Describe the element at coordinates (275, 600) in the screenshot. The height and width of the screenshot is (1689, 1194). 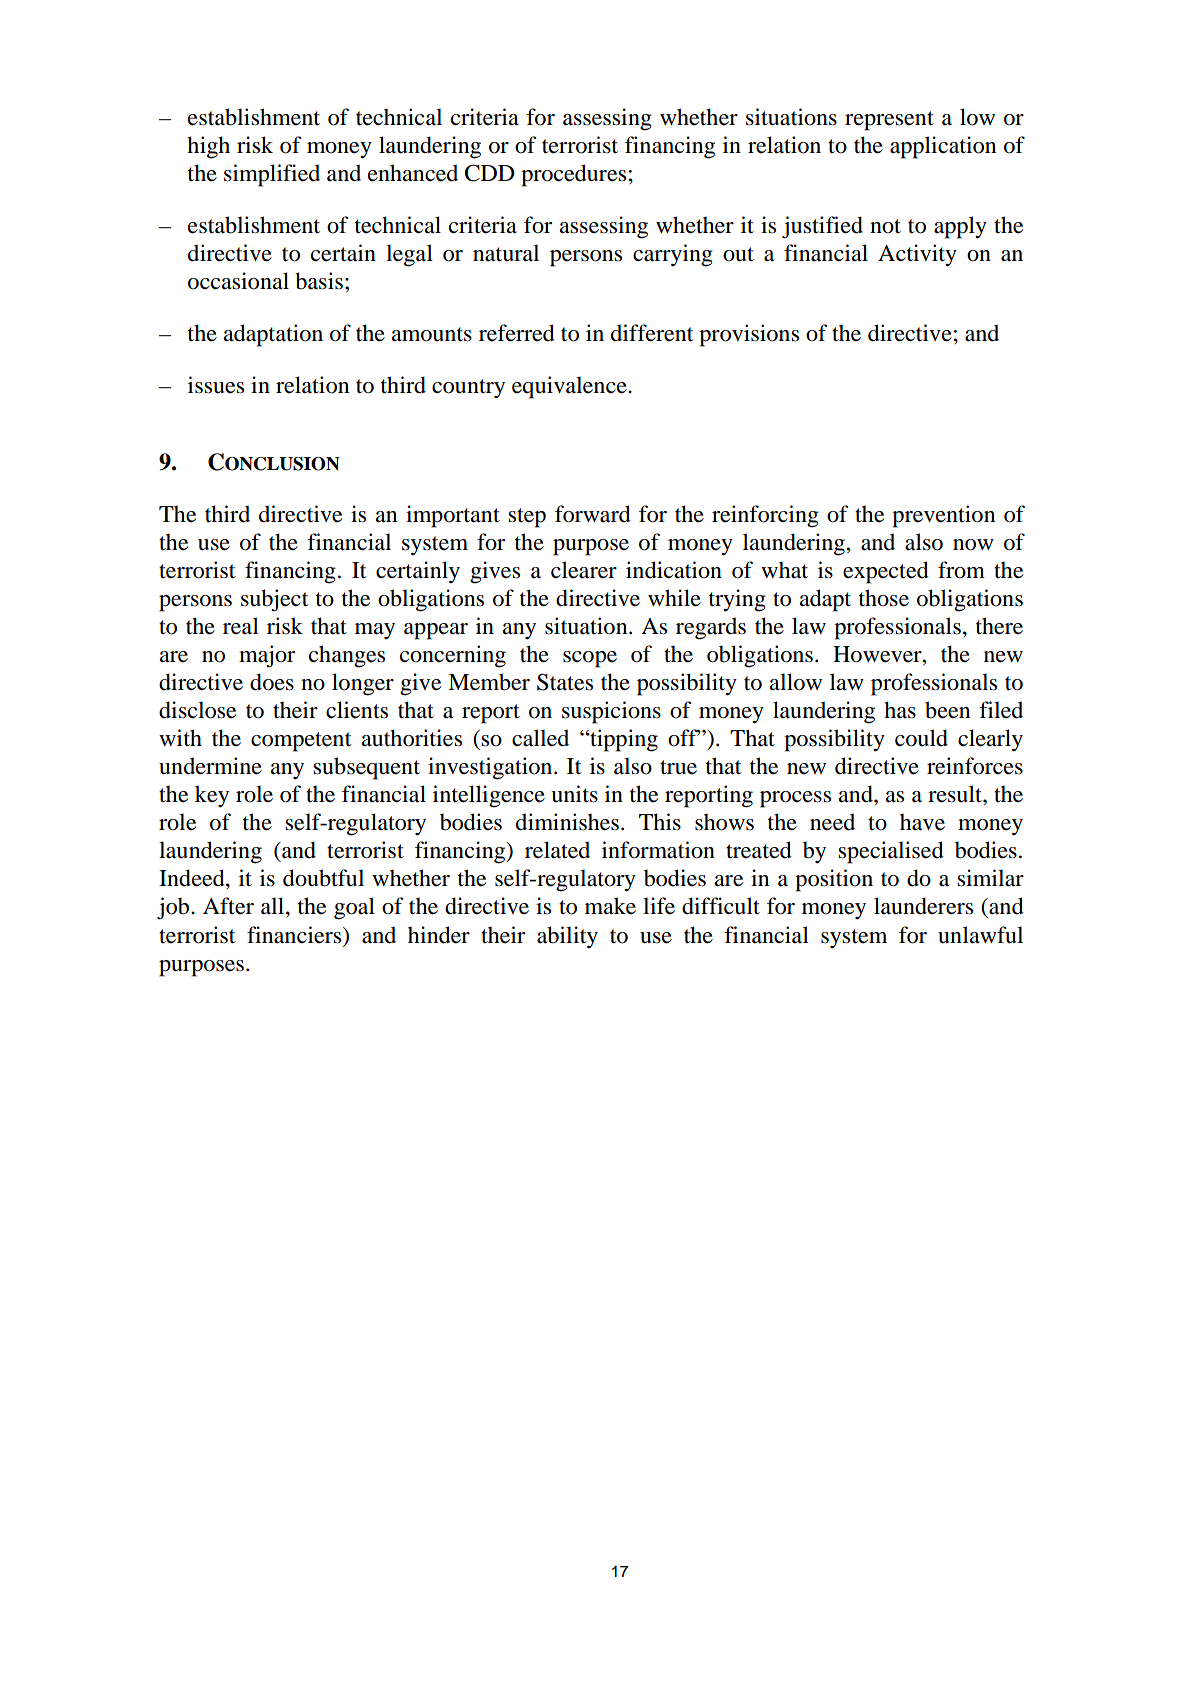
I see `subject` at that location.
